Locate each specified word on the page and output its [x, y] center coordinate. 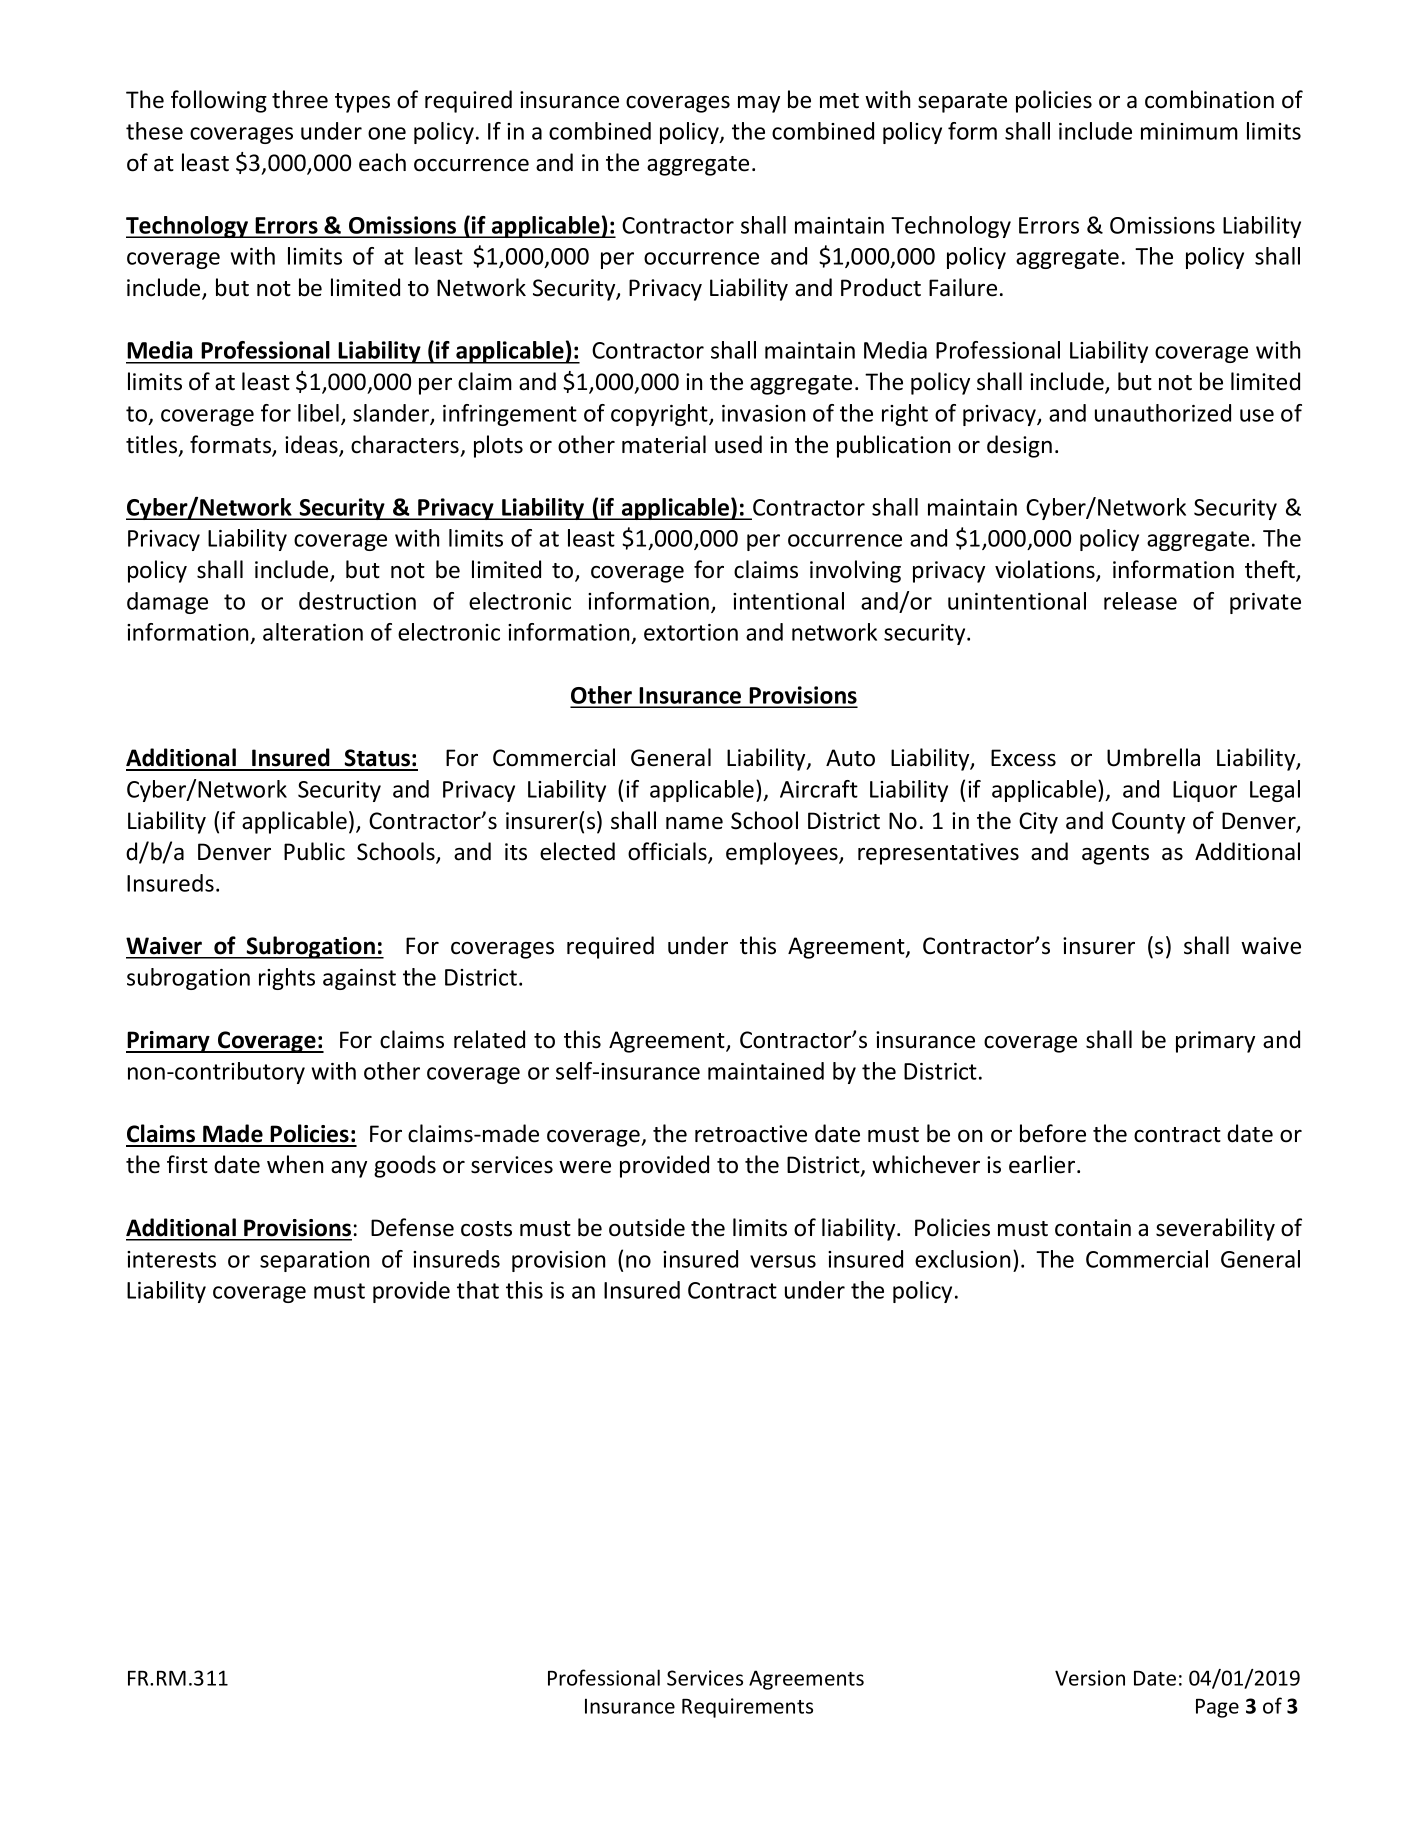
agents [1115, 855]
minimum [1189, 131]
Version [1090, 1678]
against [359, 979]
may [759, 104]
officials [668, 852]
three [300, 99]
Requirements [747, 1708]
